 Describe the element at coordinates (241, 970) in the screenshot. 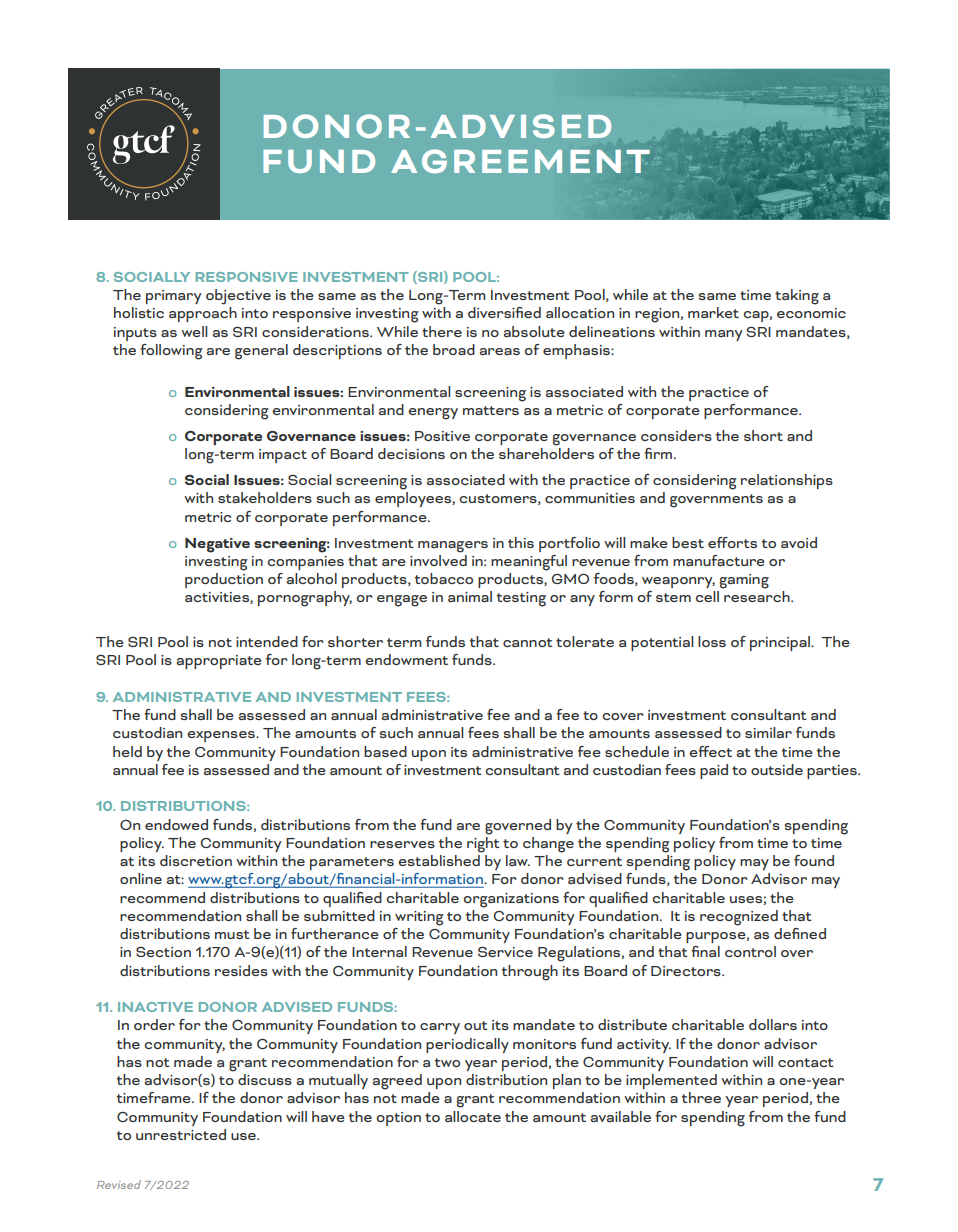

I see `resides` at that location.
